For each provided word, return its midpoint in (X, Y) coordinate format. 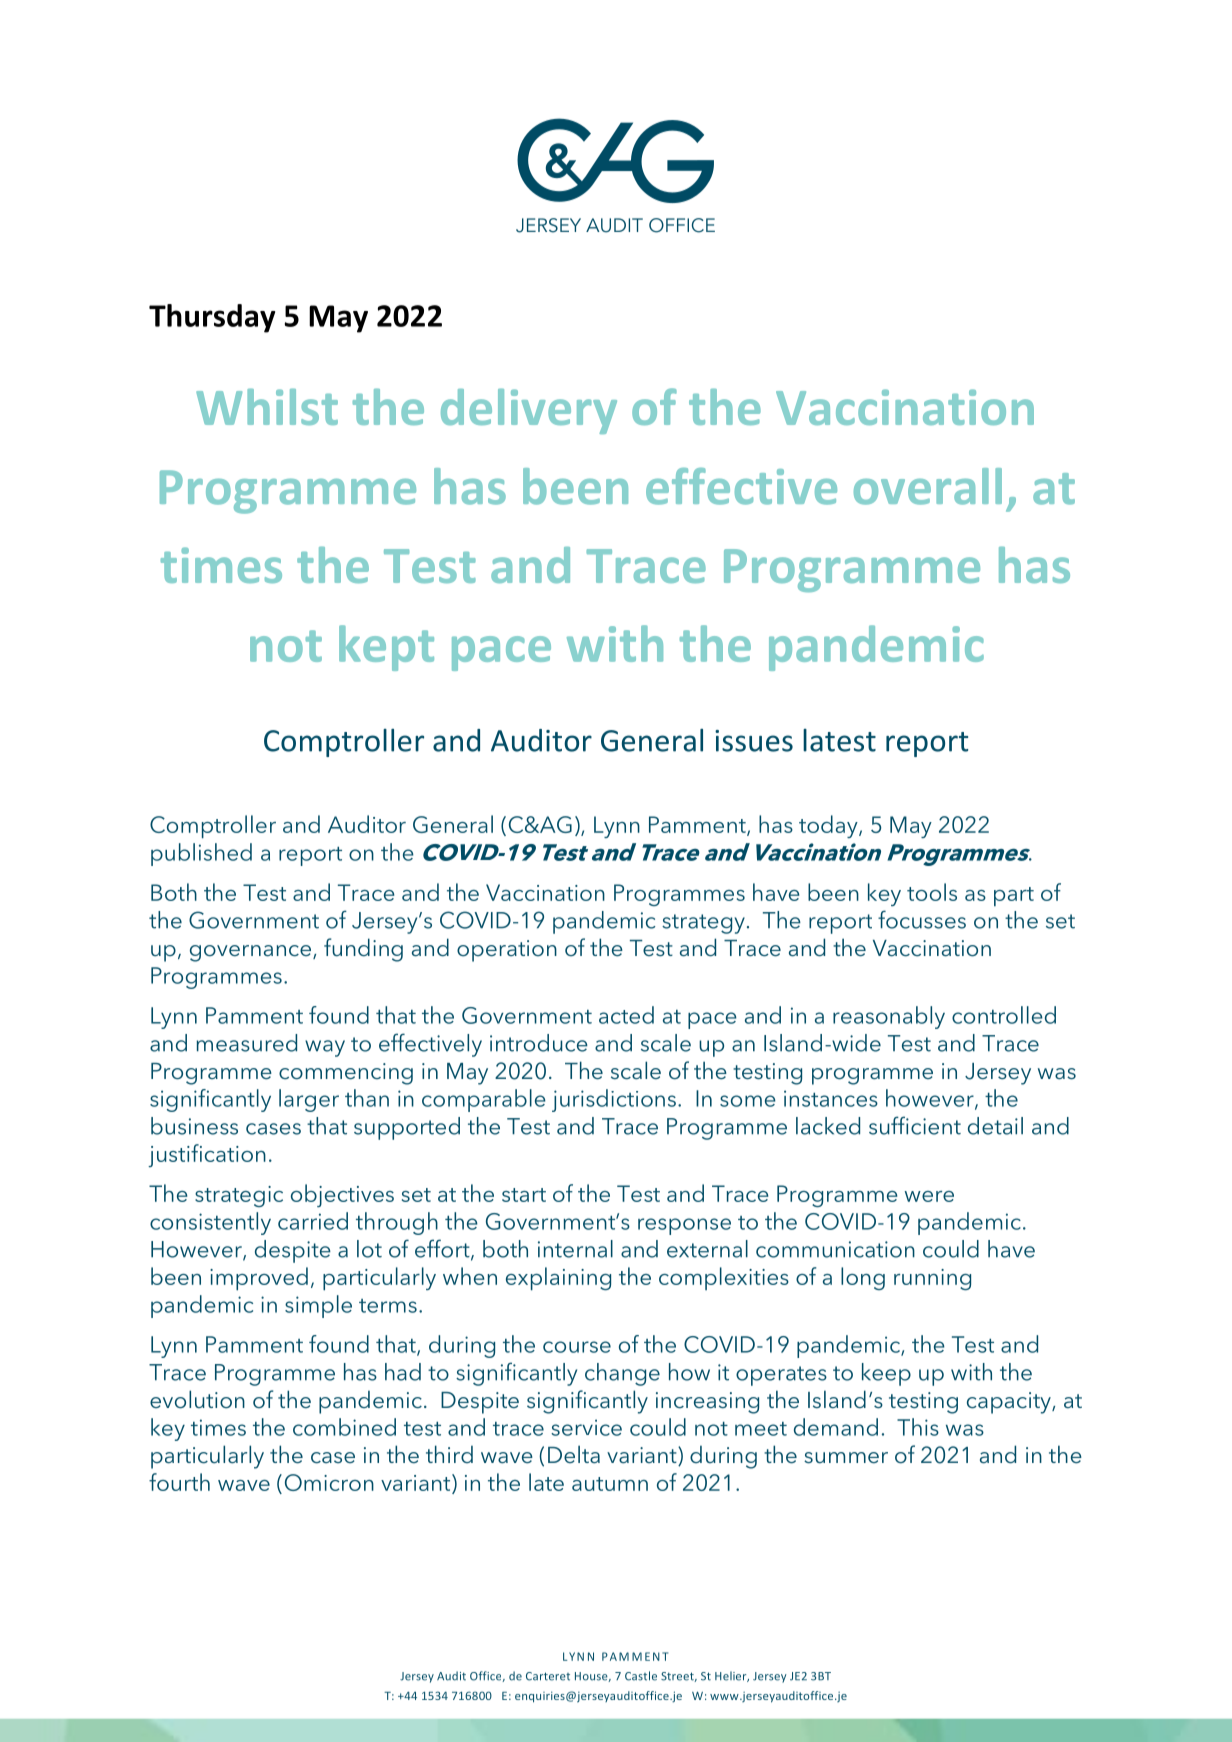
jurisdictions (614, 1100)
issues (754, 741)
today (829, 826)
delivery (529, 411)
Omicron (329, 1482)
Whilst (267, 407)
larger (309, 1100)
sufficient (915, 1125)
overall (928, 486)
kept (386, 648)
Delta (574, 1454)
